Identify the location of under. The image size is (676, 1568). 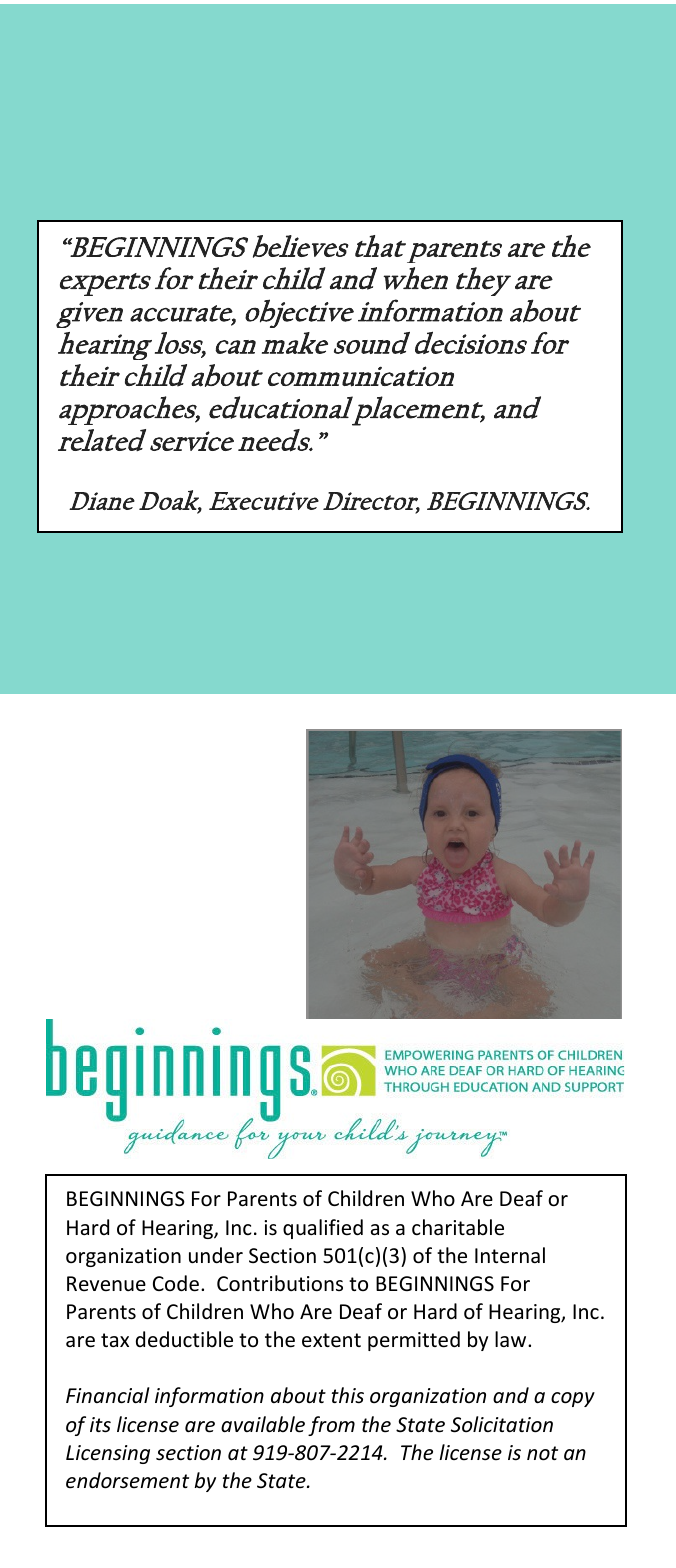
(216, 1255).
